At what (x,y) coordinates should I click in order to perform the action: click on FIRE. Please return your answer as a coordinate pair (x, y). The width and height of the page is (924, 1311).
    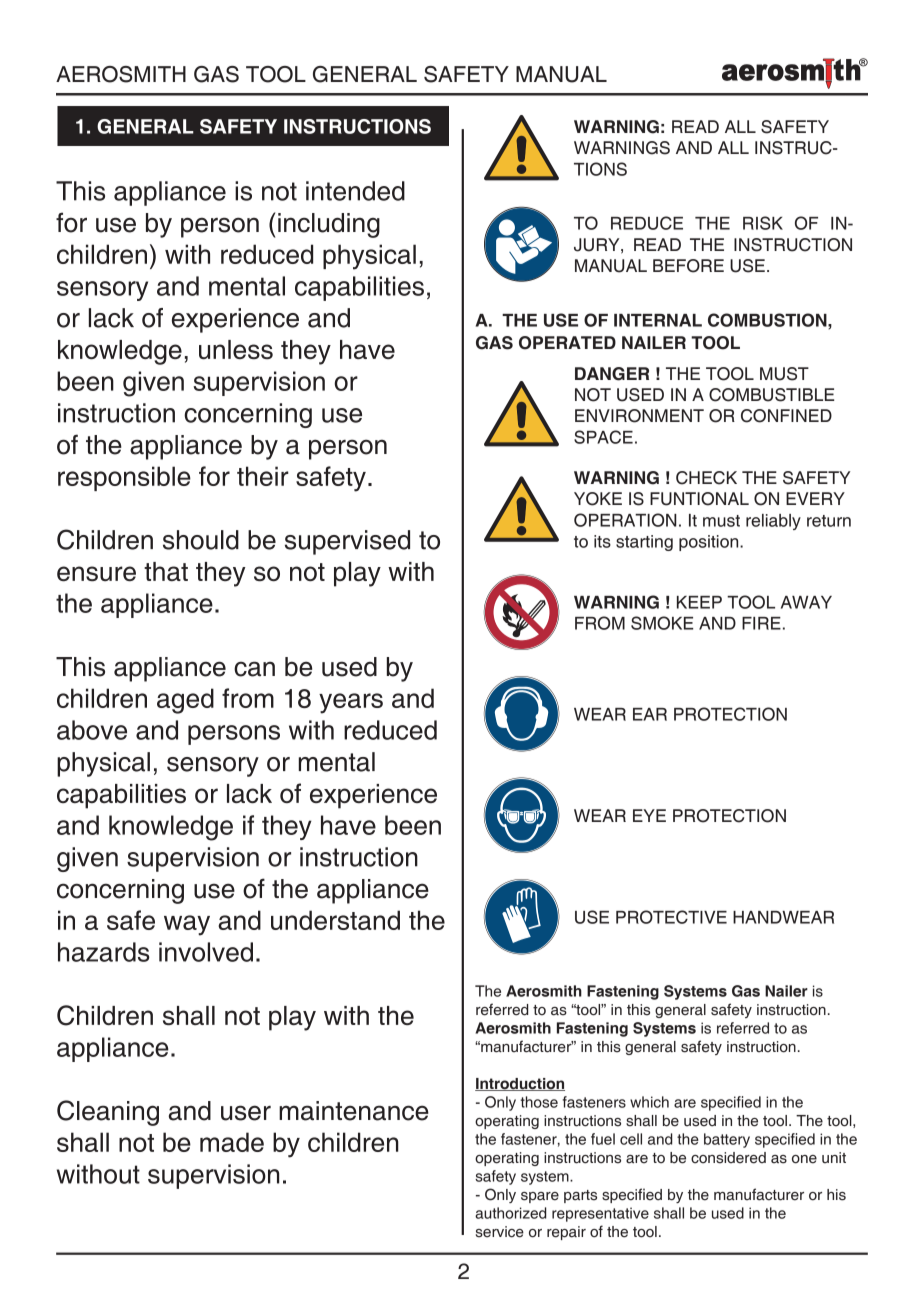
    Looking at the image, I should click on (761, 623).
